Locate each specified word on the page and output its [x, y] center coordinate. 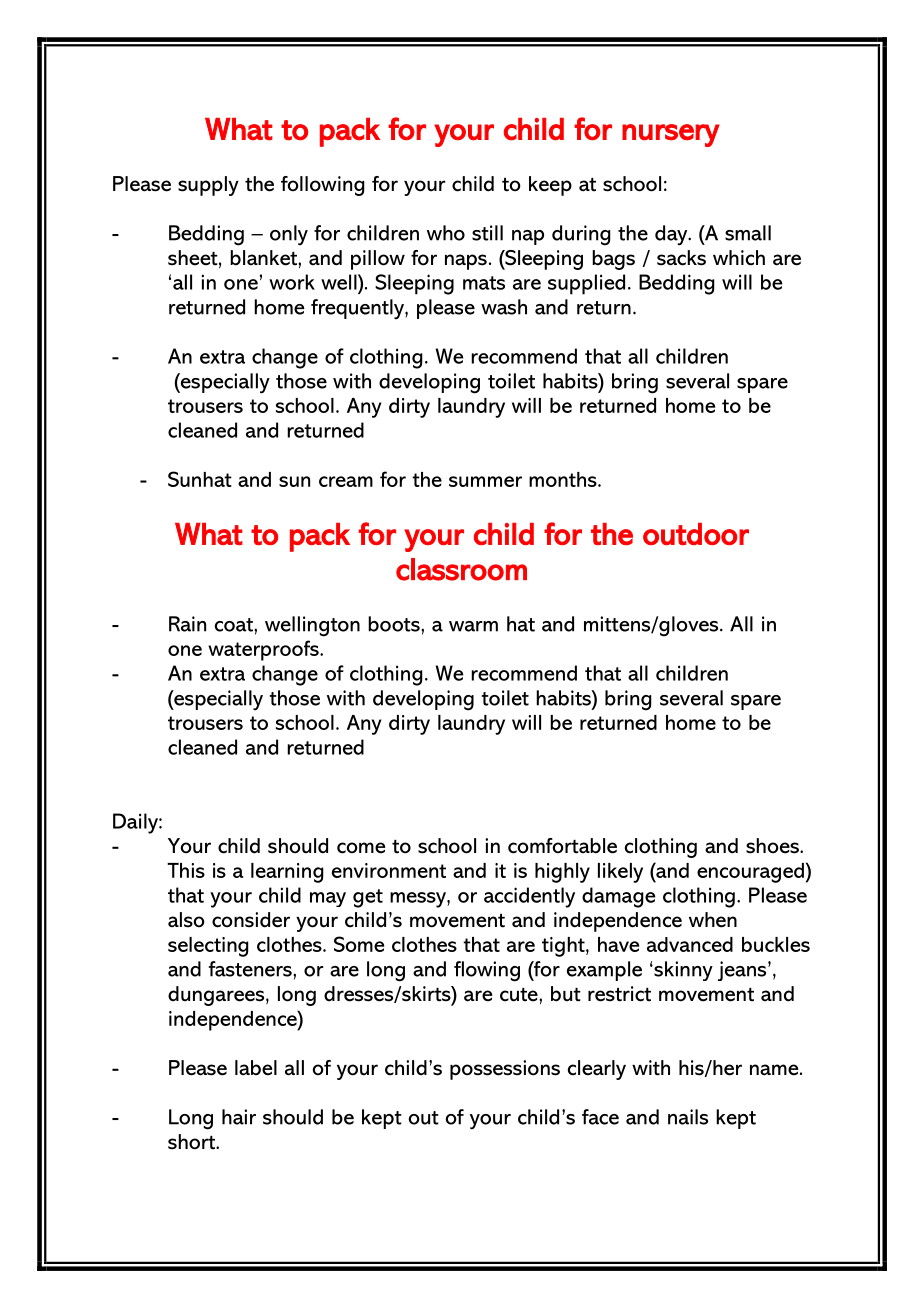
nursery [671, 135]
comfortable [562, 846]
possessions [505, 1070]
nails [688, 1117]
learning [287, 873]
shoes [773, 846]
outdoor [696, 534]
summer [485, 481]
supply [208, 186]
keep [550, 186]
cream [346, 481]
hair [239, 1117]
